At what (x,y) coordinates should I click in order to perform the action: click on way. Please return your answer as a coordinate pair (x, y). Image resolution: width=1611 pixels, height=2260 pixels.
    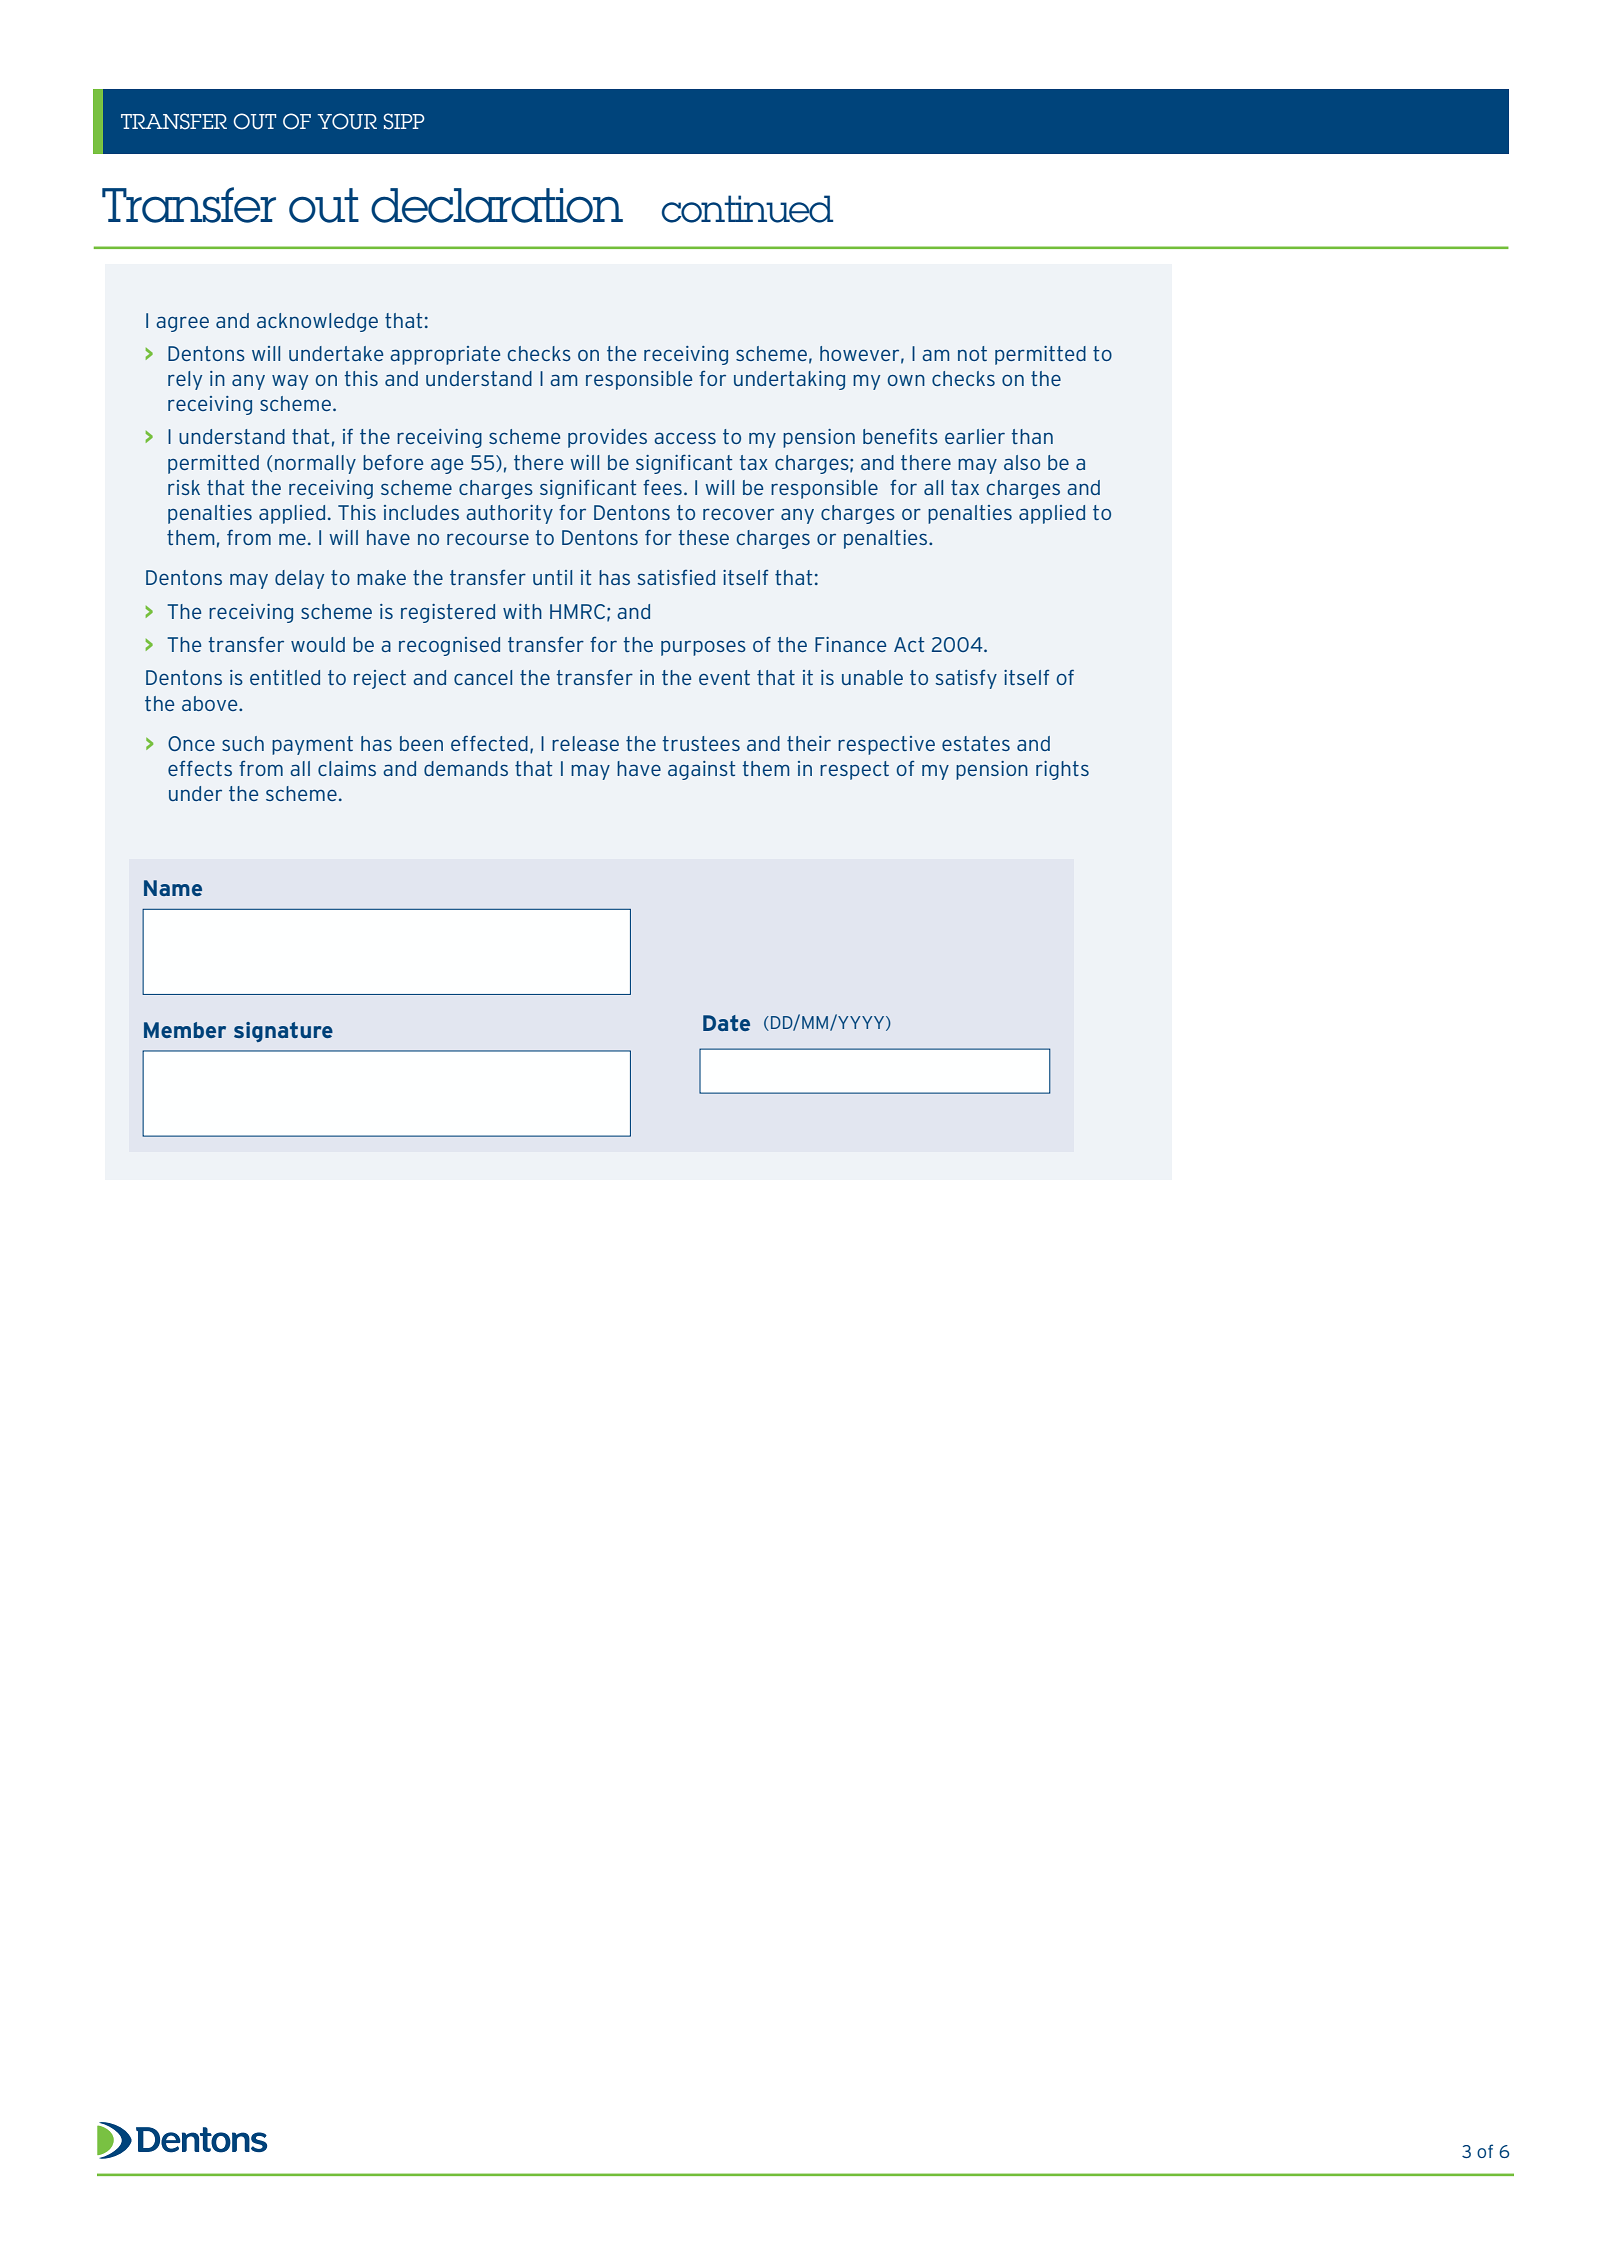
    Looking at the image, I should click on (290, 382).
